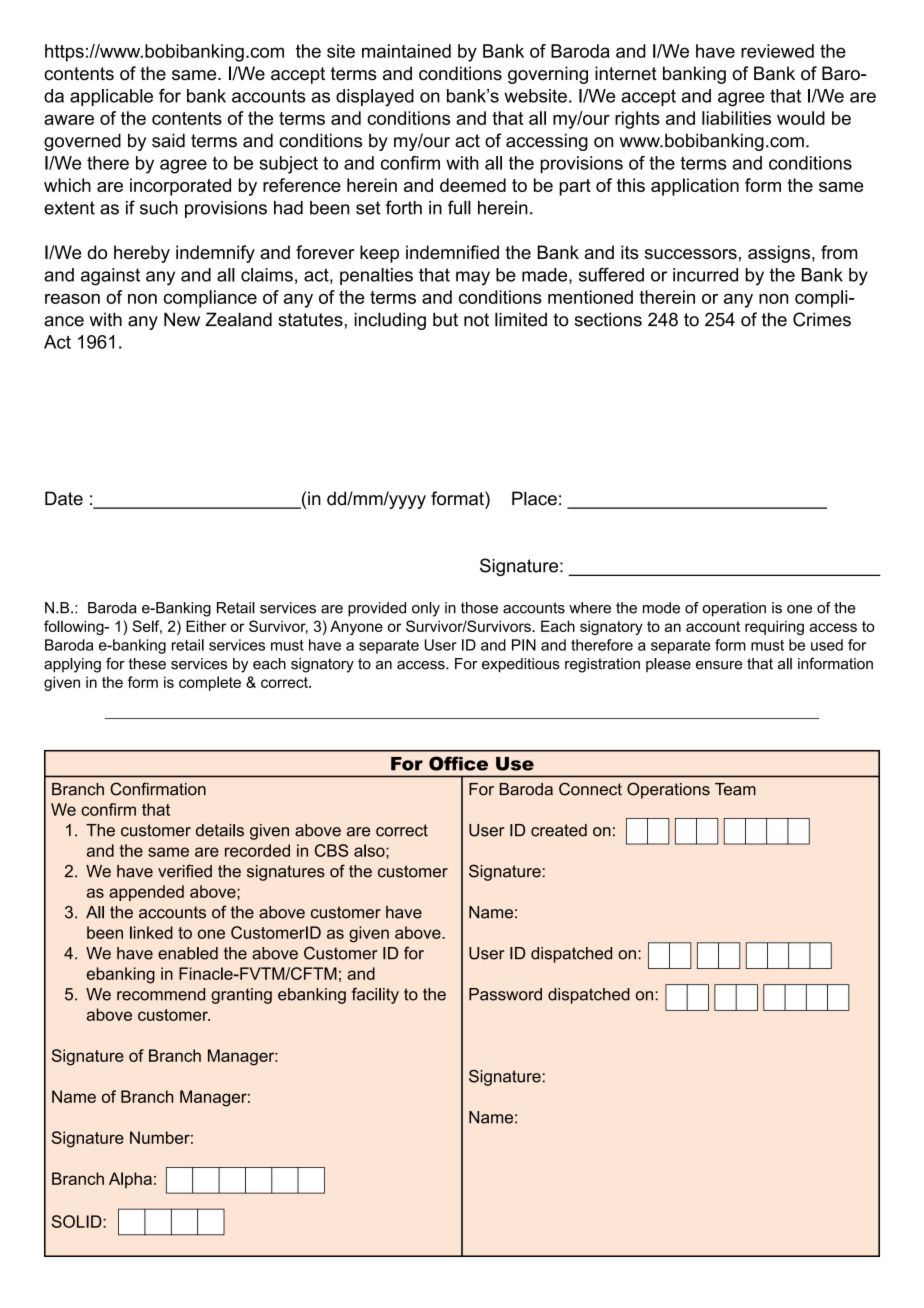  I want to click on said, so click(168, 140).
